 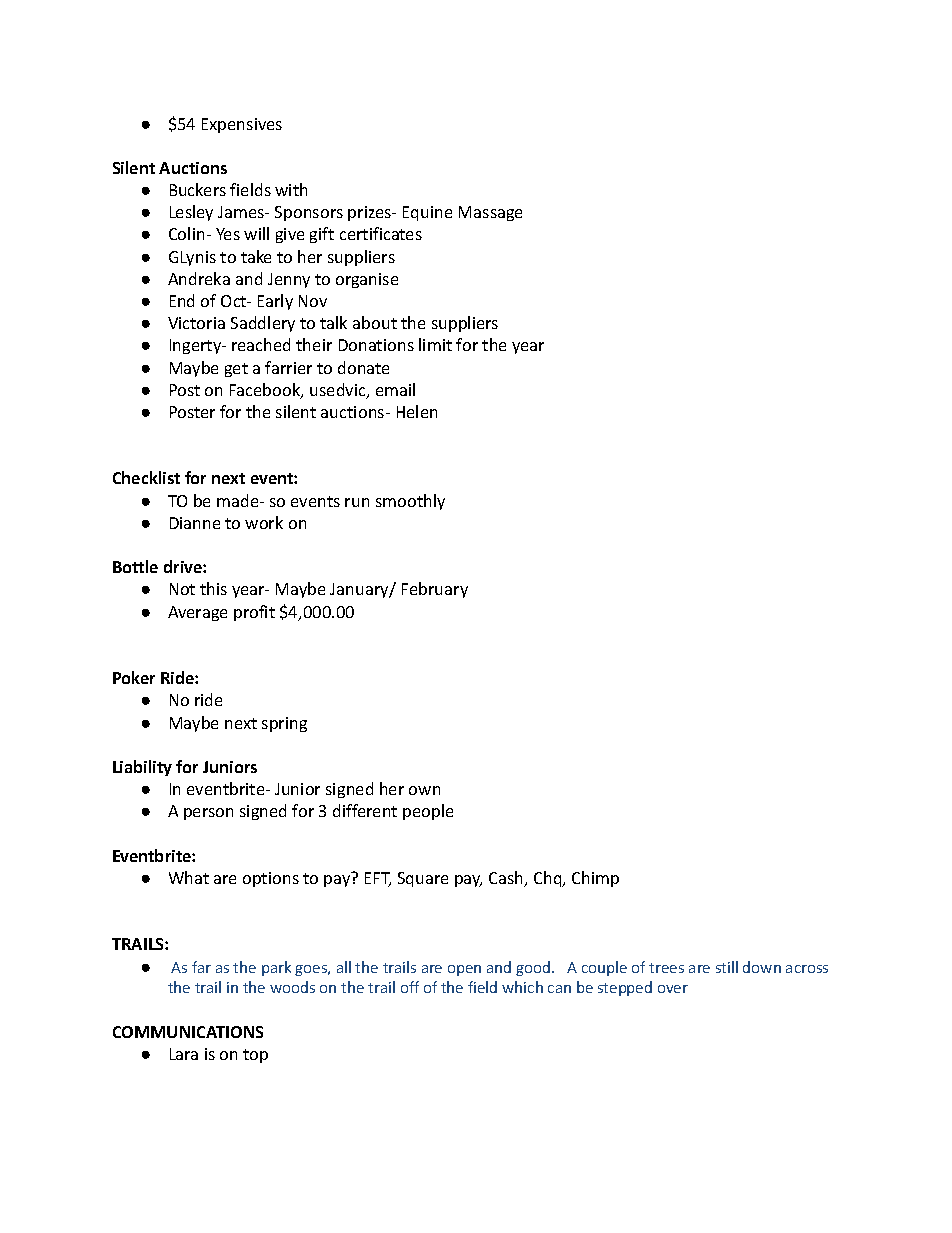 What do you see at coordinates (191, 213) in the document?
I see `Lesley` at bounding box center [191, 213].
